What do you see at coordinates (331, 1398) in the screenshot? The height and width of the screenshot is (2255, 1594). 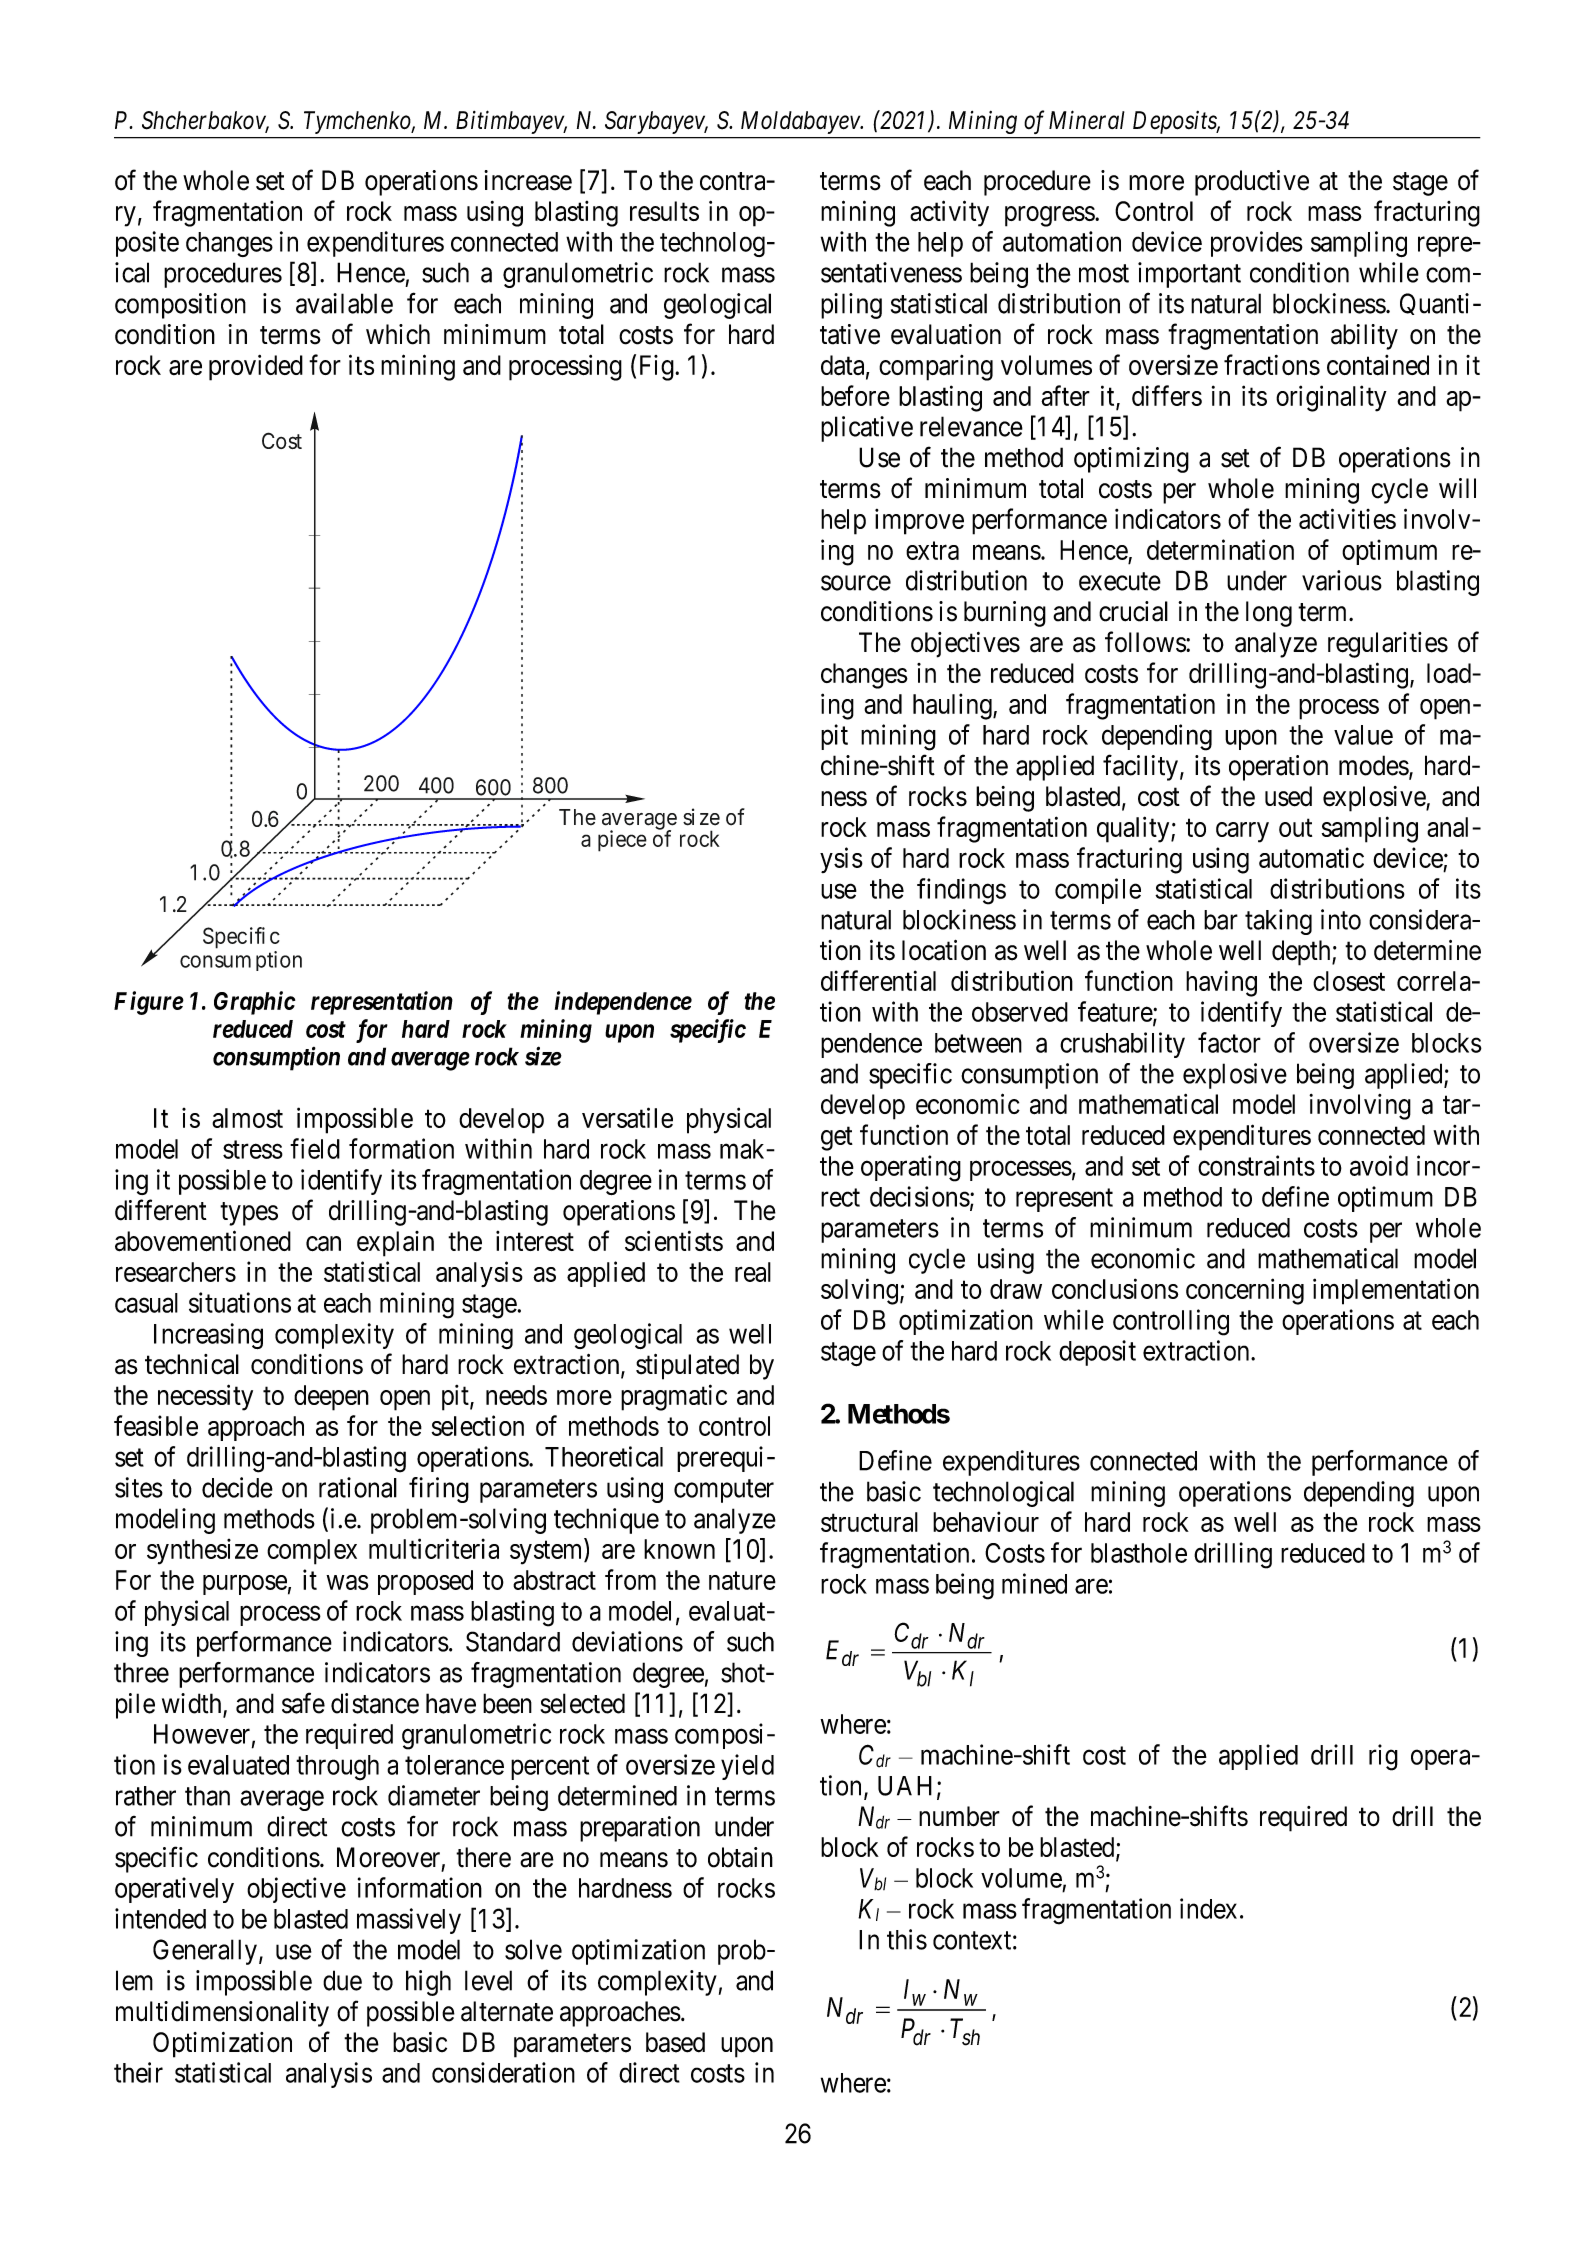 I see `deepen` at bounding box center [331, 1398].
